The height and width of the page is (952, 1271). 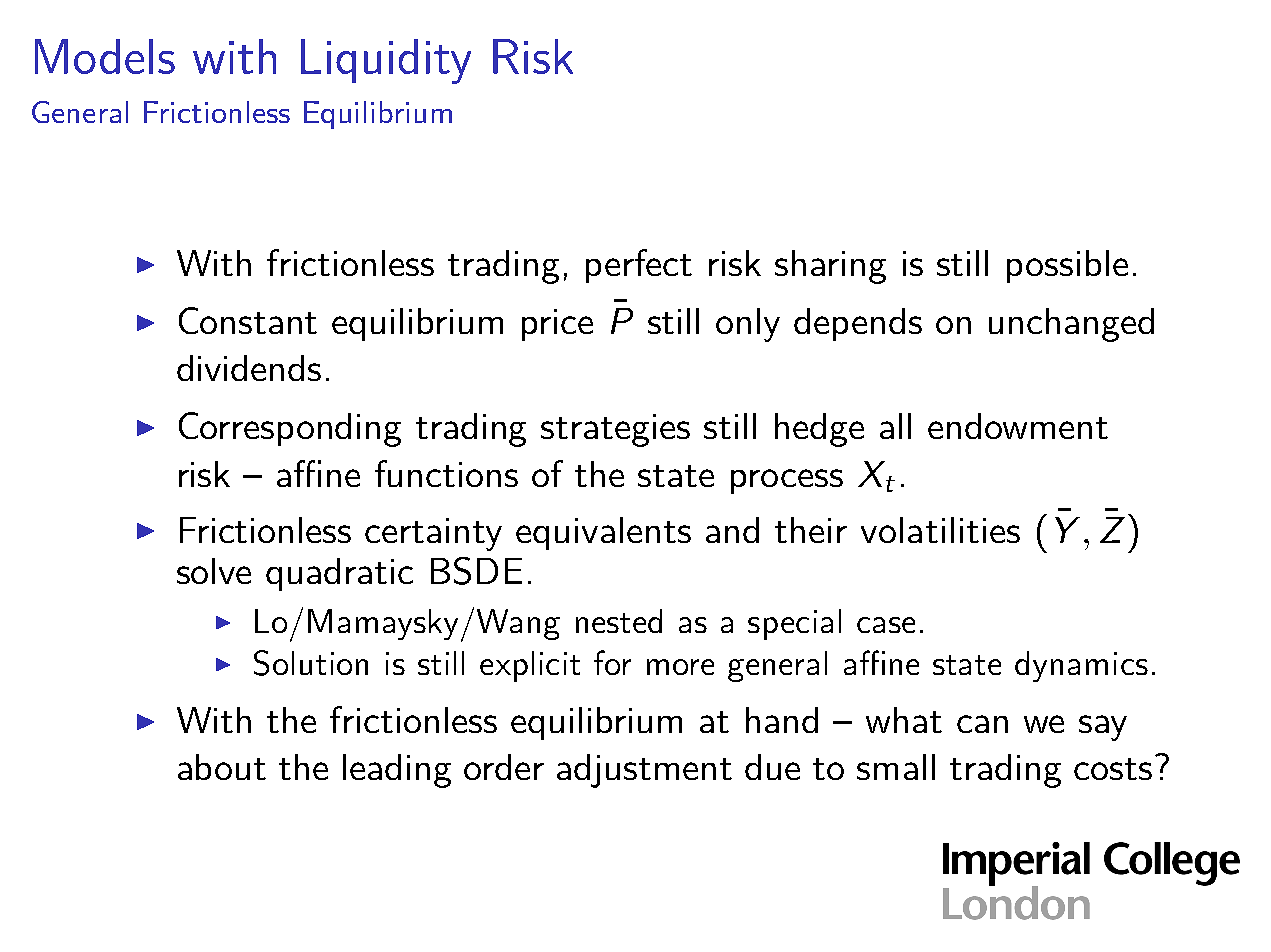 What do you see at coordinates (1071, 325) in the page?
I see `unchanged` at bounding box center [1071, 325].
